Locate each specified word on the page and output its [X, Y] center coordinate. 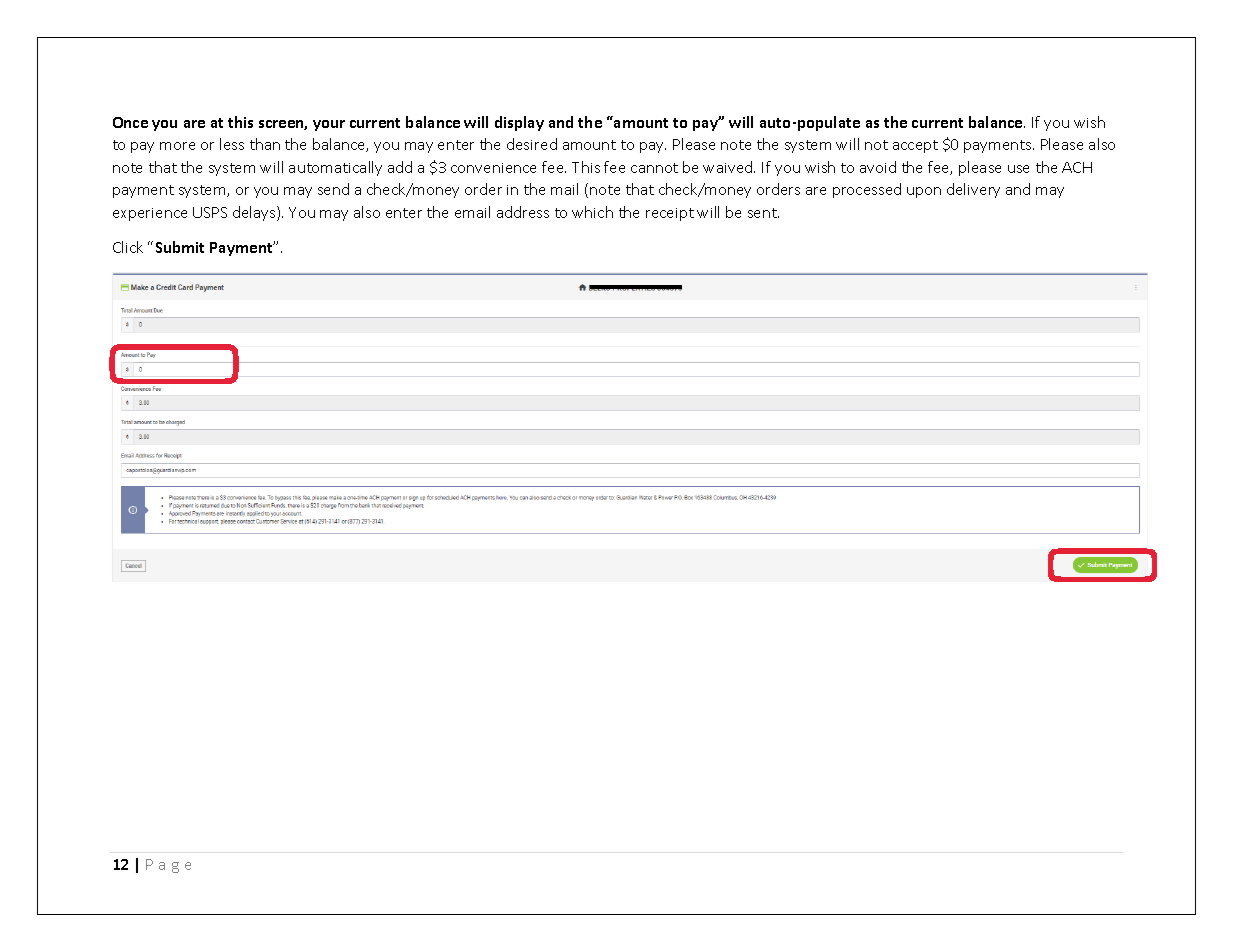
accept [915, 146]
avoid [878, 167]
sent [763, 213]
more [177, 146]
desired [532, 144]
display [519, 123]
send [333, 189]
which [592, 212]
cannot [654, 168]
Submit [180, 247]
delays [255, 213]
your [329, 125]
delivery [973, 190]
